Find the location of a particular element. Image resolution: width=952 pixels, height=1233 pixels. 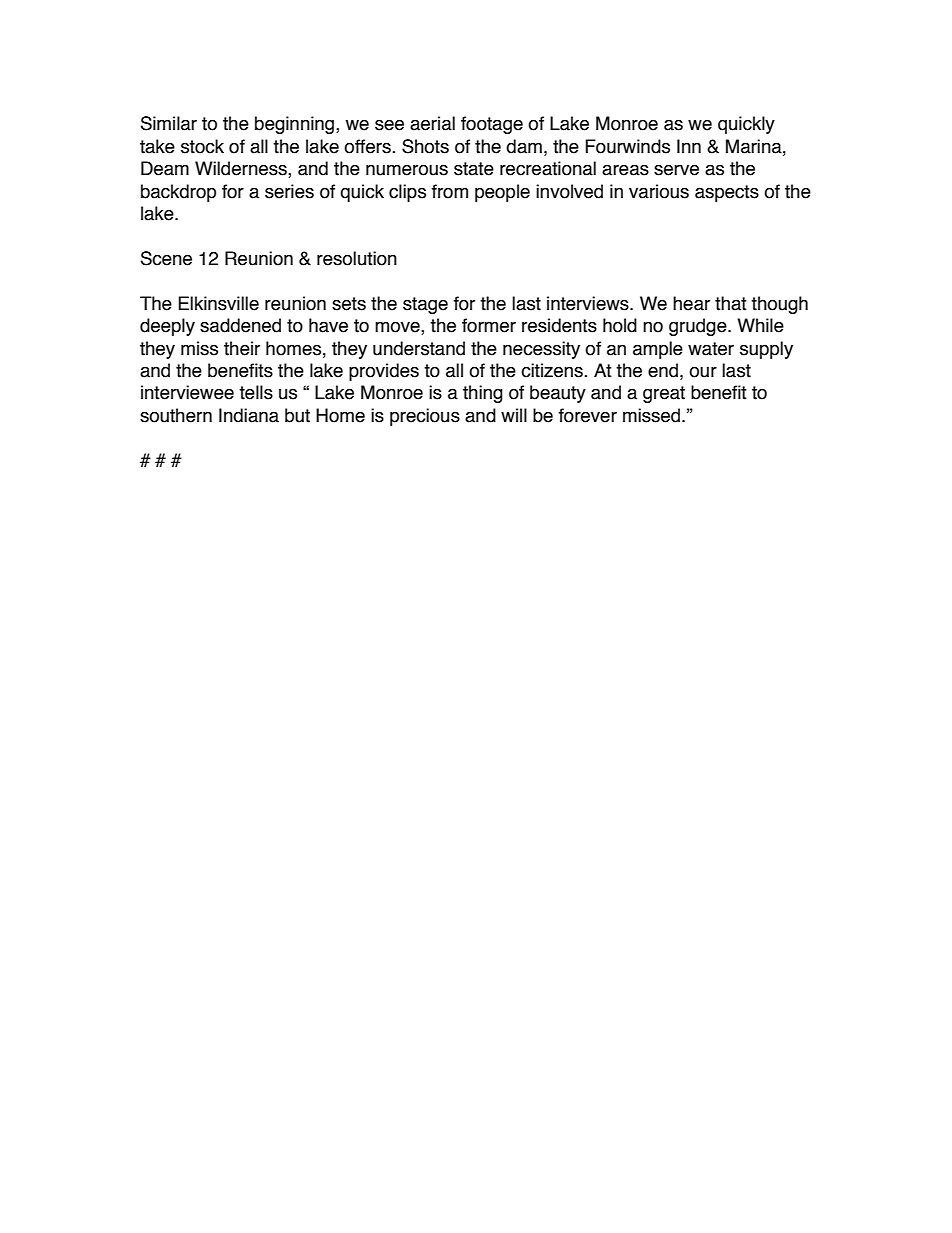

Indiana is located at coordinates (249, 415).
